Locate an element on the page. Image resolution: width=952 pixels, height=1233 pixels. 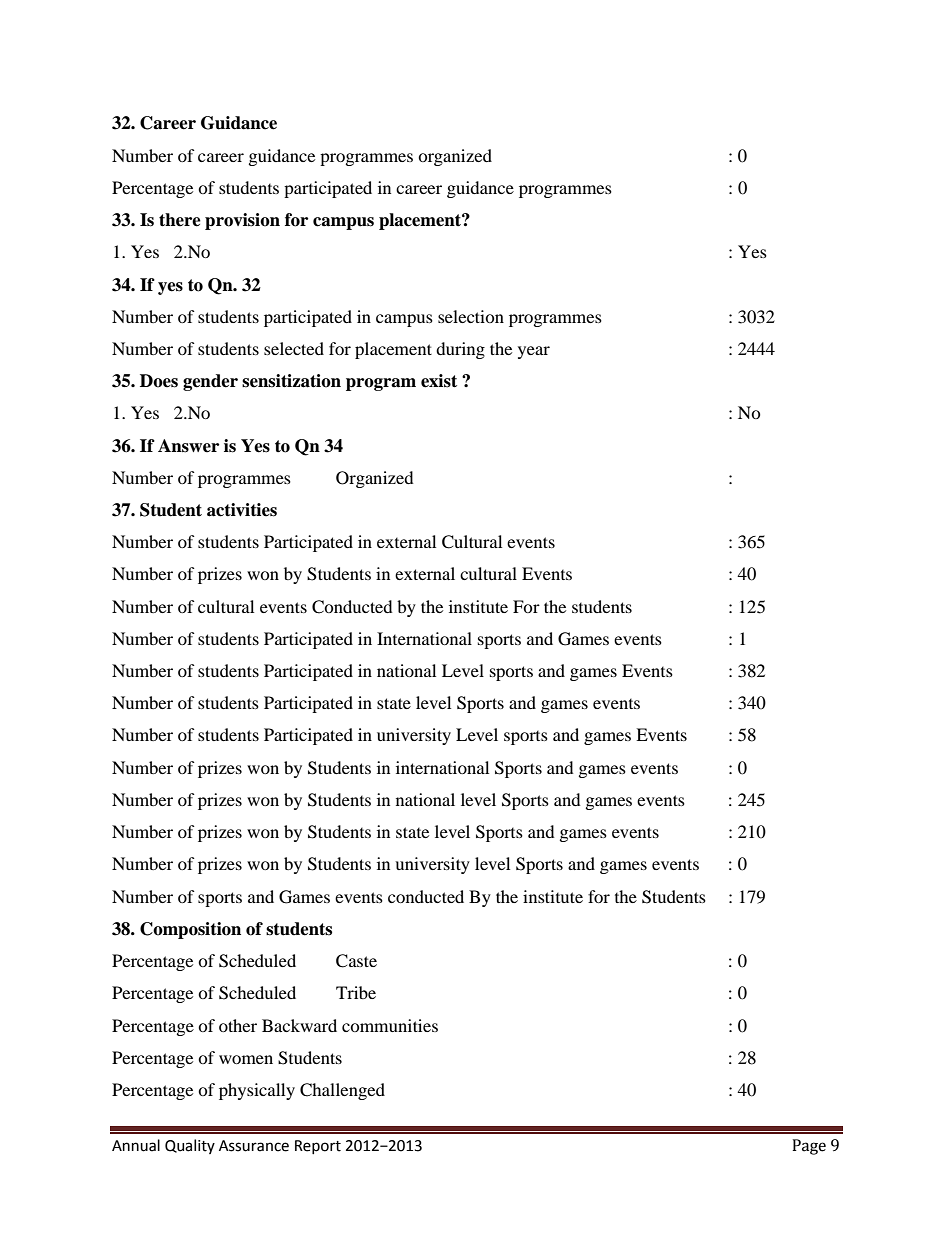
provision is located at coordinates (242, 221).
